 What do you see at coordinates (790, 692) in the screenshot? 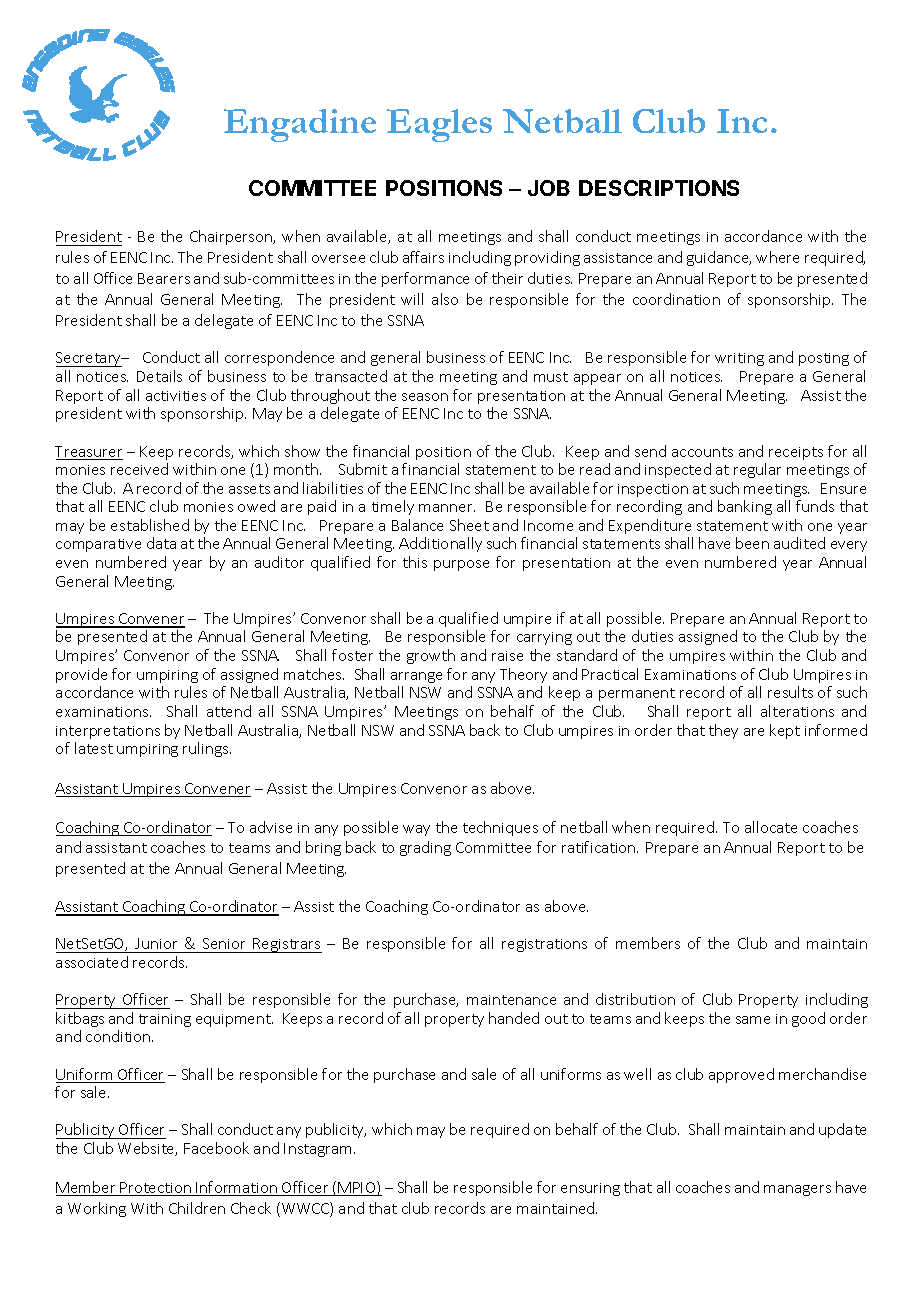
I see `results` at bounding box center [790, 692].
